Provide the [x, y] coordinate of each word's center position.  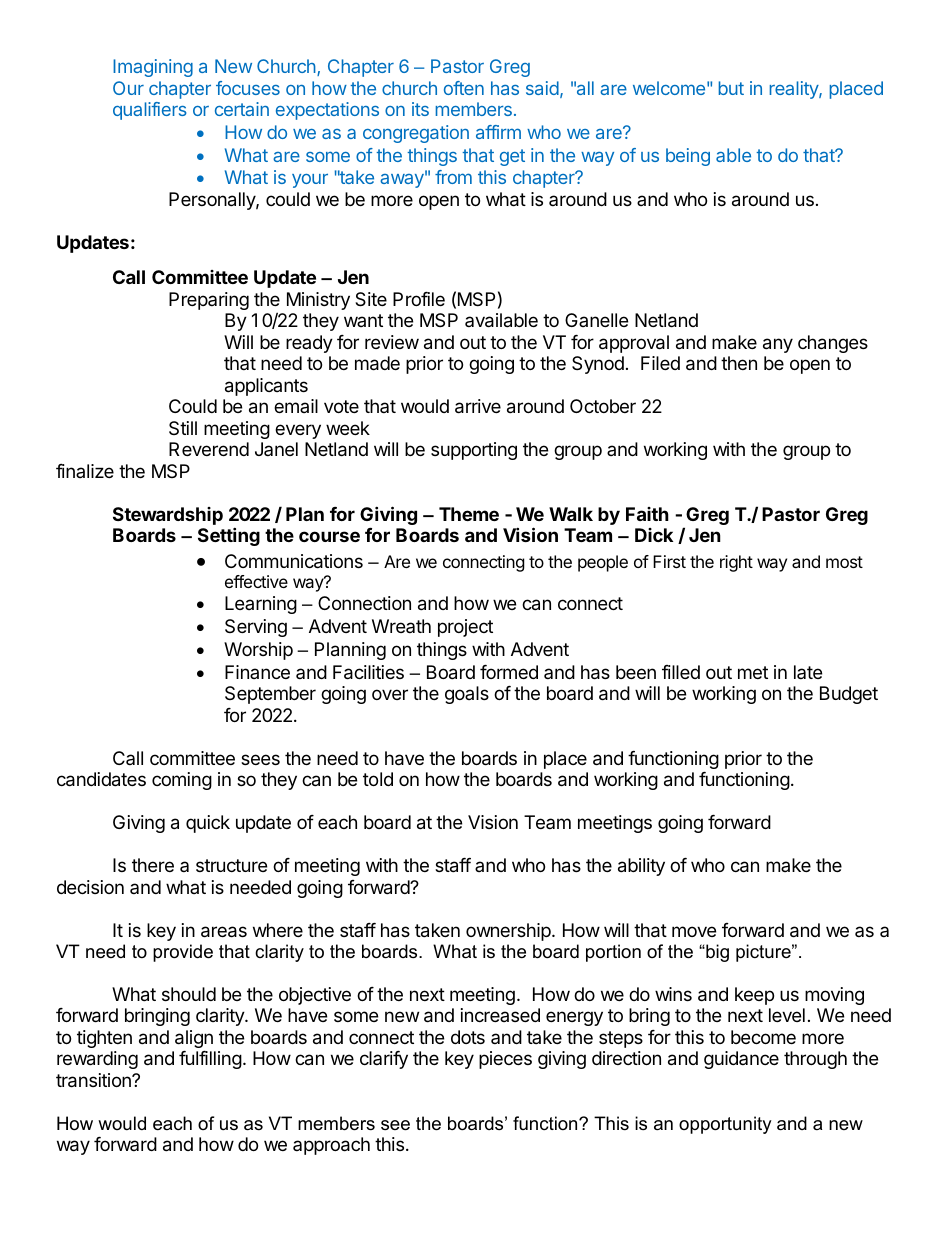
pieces [505, 1060]
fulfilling [210, 1060]
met [753, 672]
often [464, 88]
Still [183, 428]
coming [182, 781]
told [378, 779]
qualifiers [150, 111]
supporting [474, 451]
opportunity [725, 1125]
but [731, 88]
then [739, 363]
